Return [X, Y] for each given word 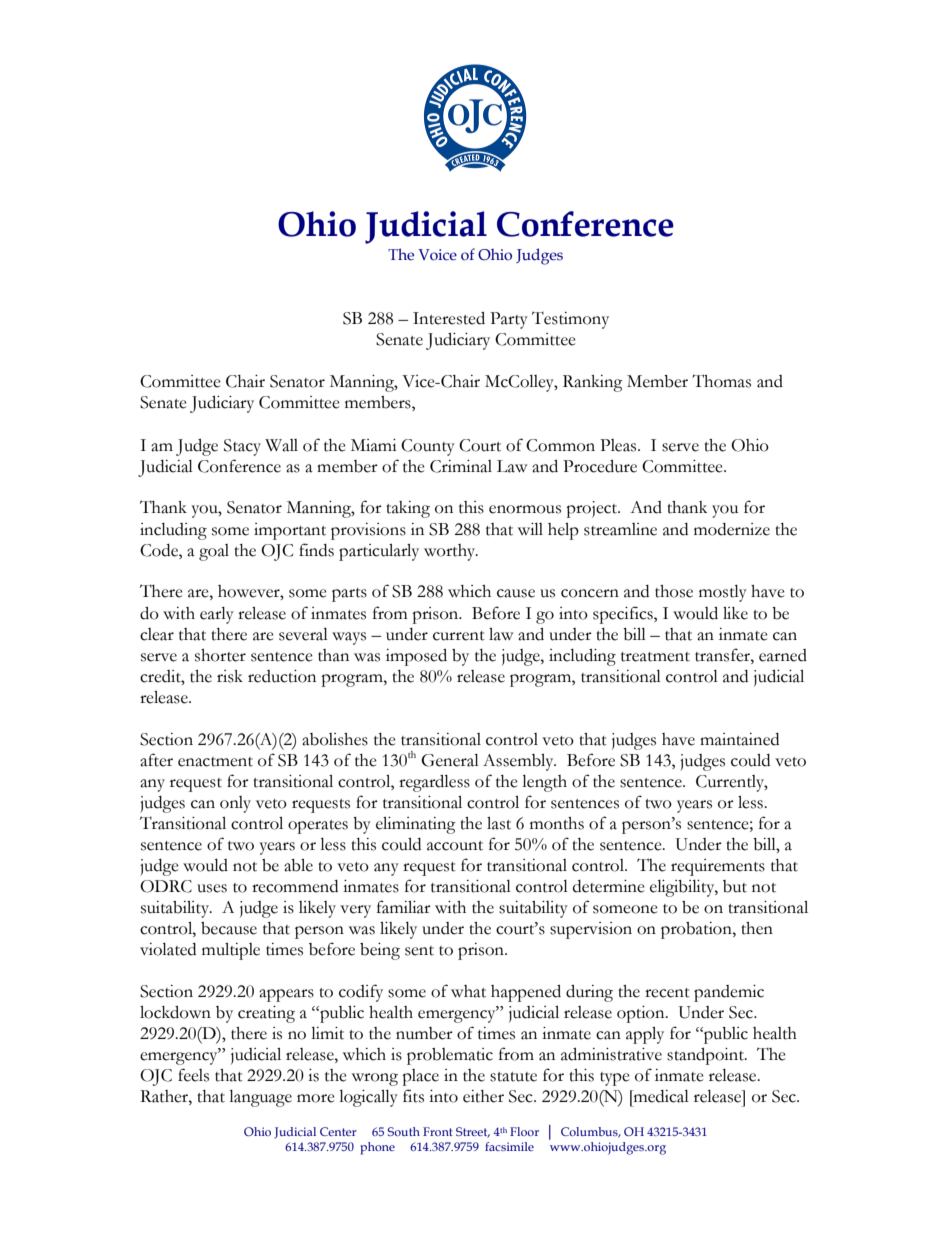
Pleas [619, 445]
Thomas [721, 381]
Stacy [242, 447]
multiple [231, 951]
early [217, 615]
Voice [437, 255]
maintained [739, 739]
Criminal [461, 466]
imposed [416, 657]
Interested [449, 318]
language [260, 1098]
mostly [723, 593]
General [450, 760]
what [468, 991]
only [235, 804]
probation [697, 930]
